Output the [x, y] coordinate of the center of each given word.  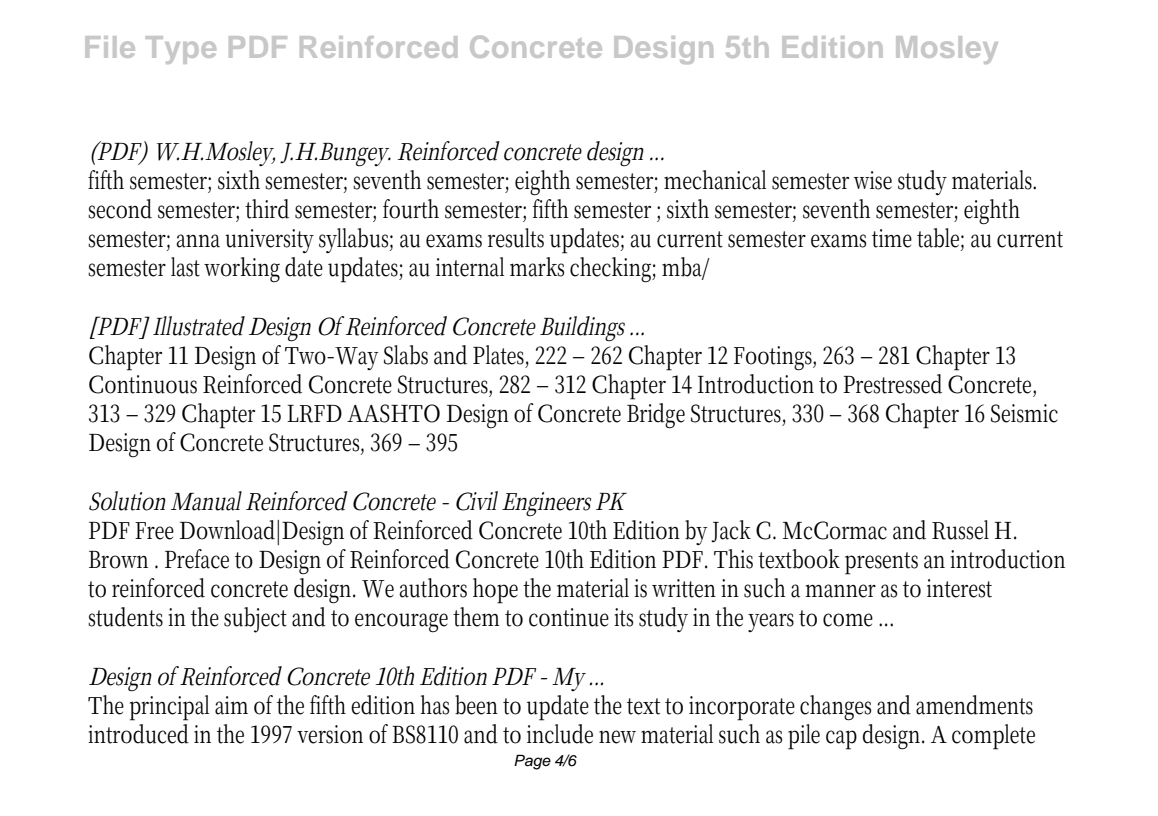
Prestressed [892, 384]
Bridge [656, 416]
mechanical [715, 180]
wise [873, 180]
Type [181, 50]
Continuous [143, 384]
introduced [138, 734]
